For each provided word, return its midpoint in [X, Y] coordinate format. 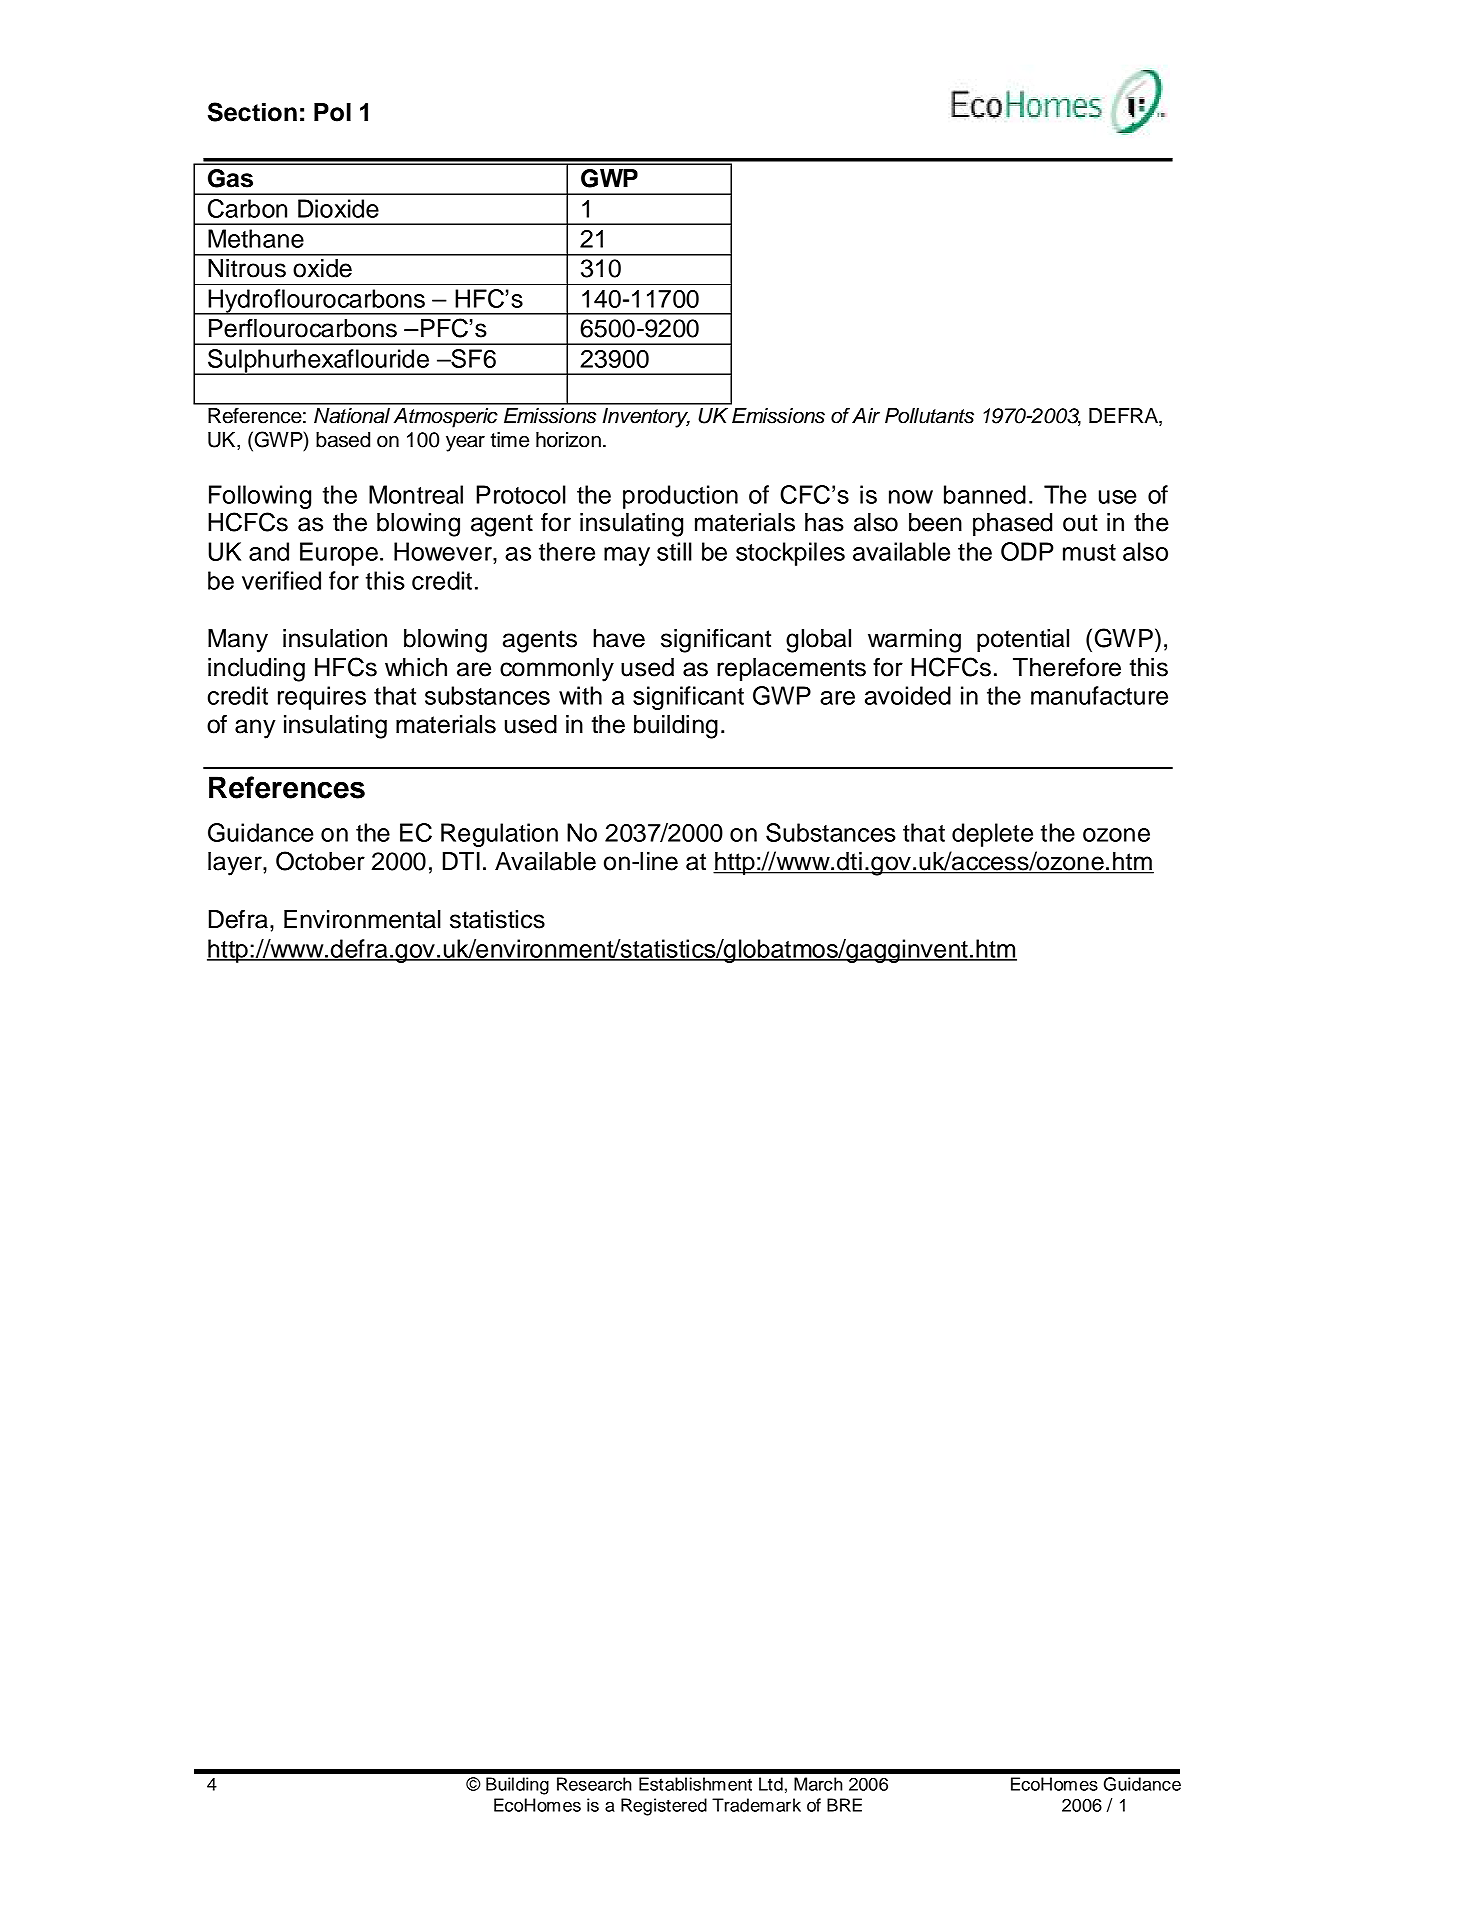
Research [594, 1784]
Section [252, 112]
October [320, 861]
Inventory [646, 418]
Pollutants [929, 416]
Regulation [499, 835]
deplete [992, 835]
